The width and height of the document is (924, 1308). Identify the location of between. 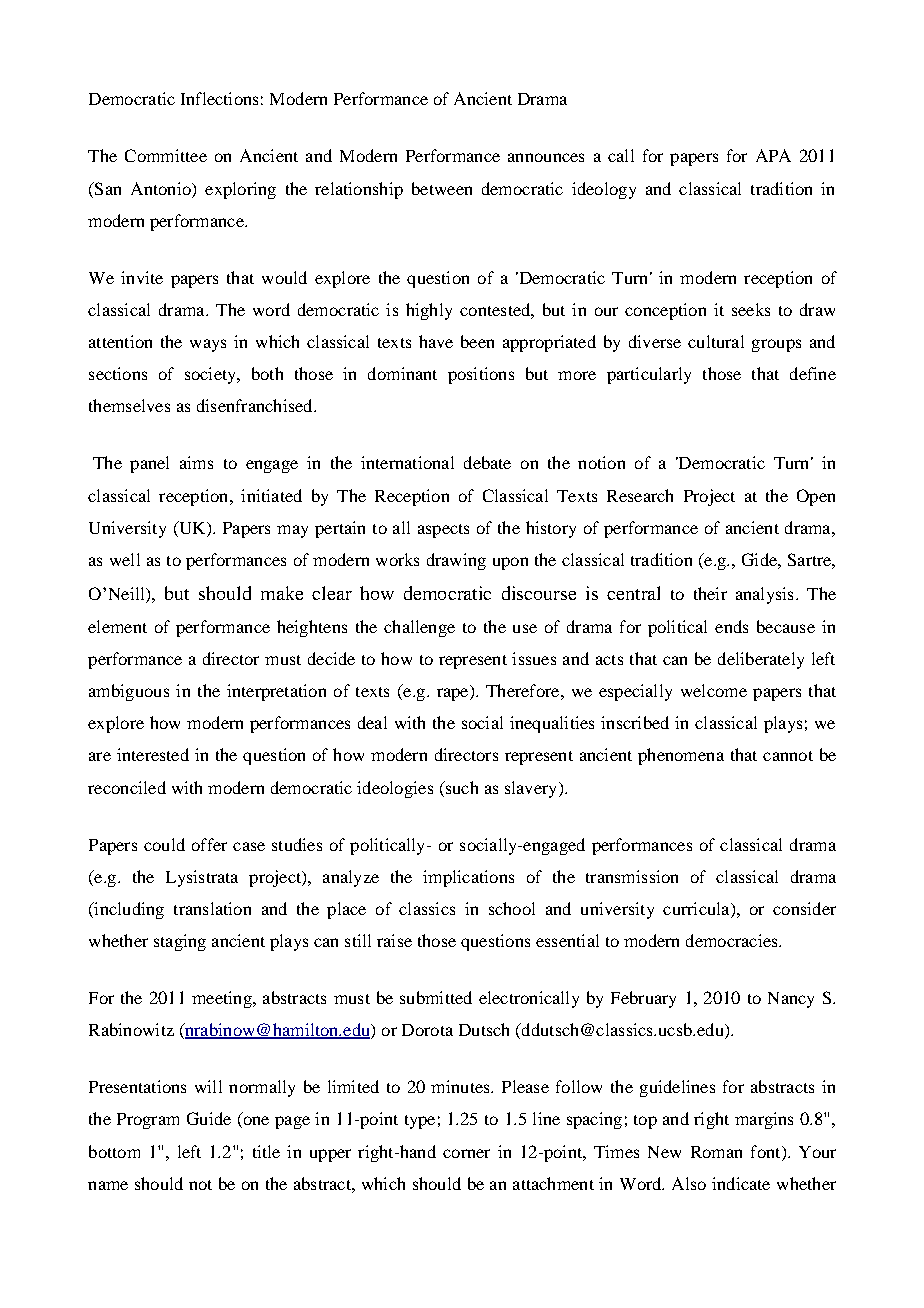
(442, 188).
